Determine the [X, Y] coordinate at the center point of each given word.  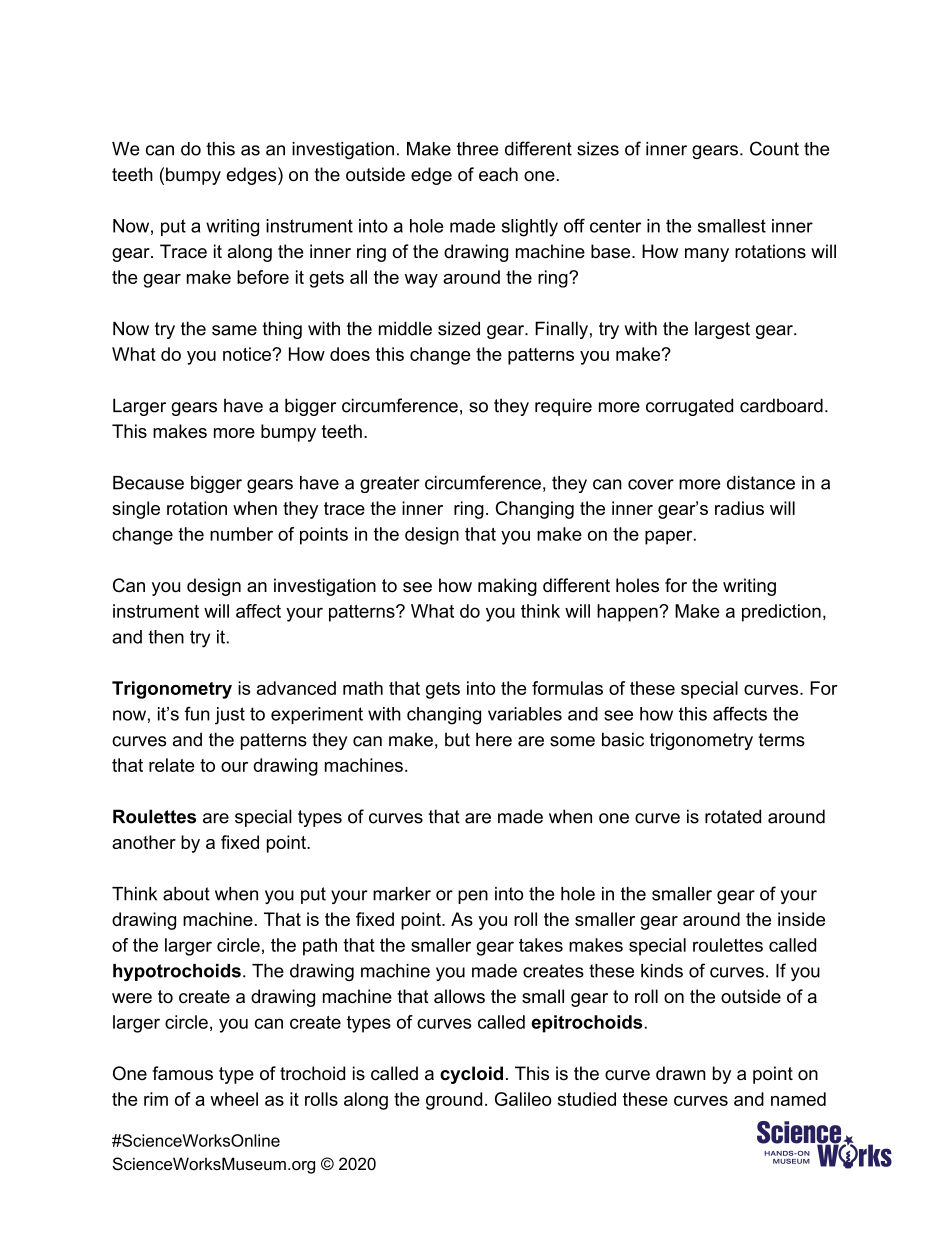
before [263, 277]
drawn [681, 1073]
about [186, 894]
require [563, 407]
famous [182, 1073]
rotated [733, 816]
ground [454, 1101]
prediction [781, 613]
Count [774, 148]
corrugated [689, 407]
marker [402, 894]
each [498, 174]
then [166, 637]
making [507, 587]
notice [248, 354]
